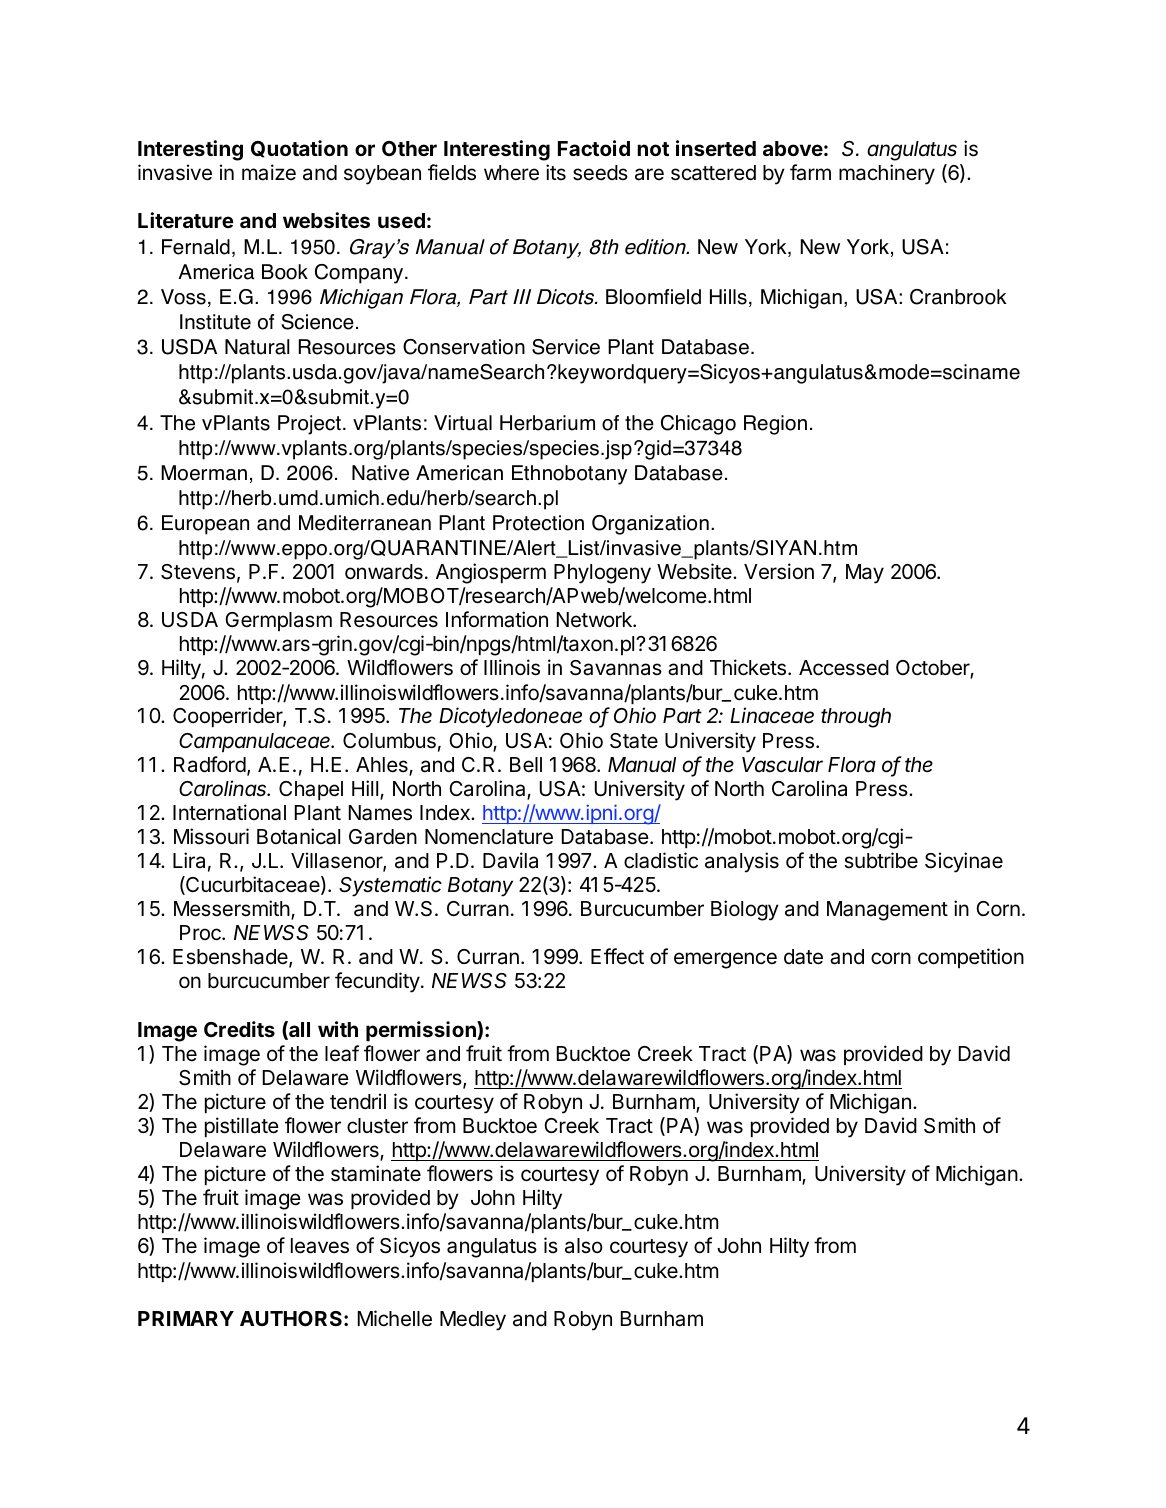  Describe the element at coordinates (292, 1318) in the page. I see `AUTHORS` at that location.
